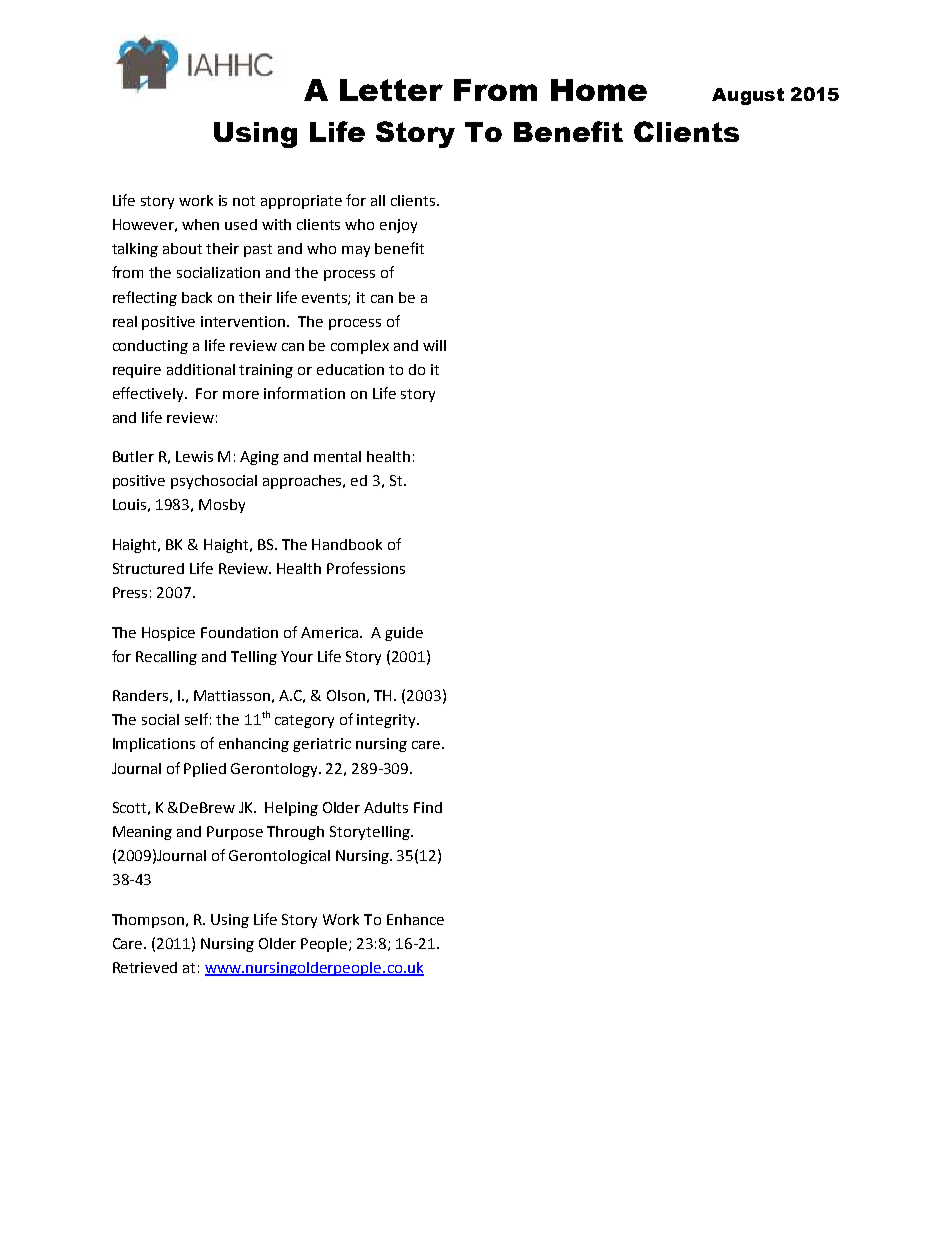 This document has width=952, height=1233. Describe the element at coordinates (145, 967) in the document. I see `Retrieved` at that location.
